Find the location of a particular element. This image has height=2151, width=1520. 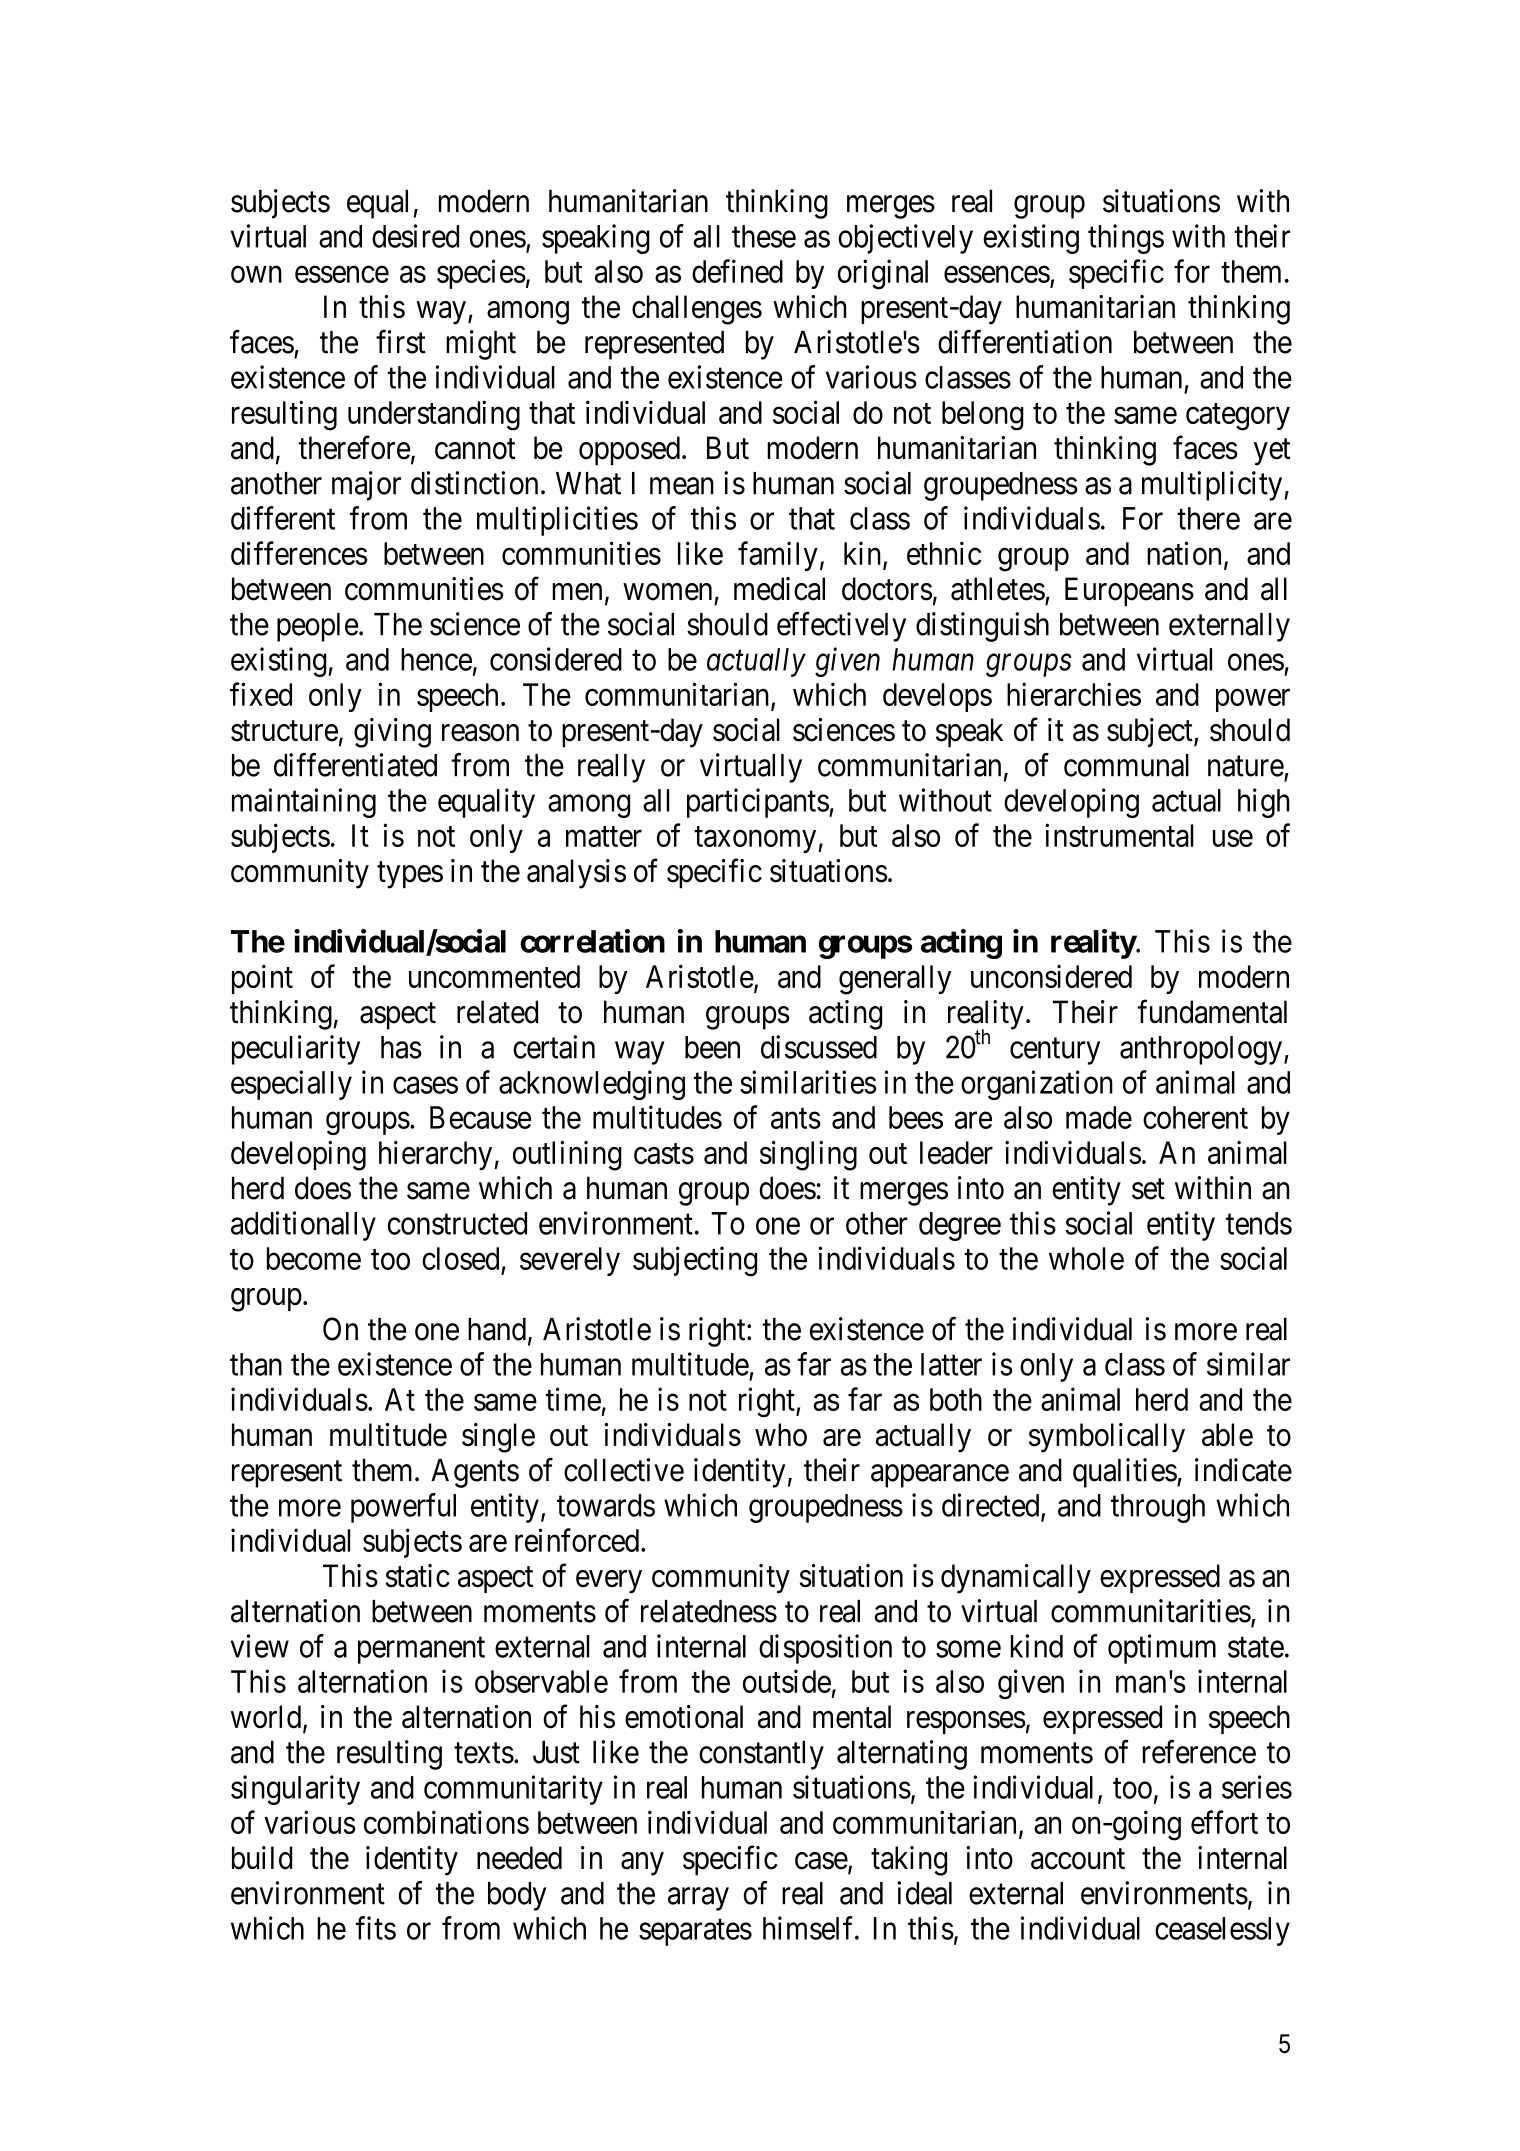

static is located at coordinates (417, 1576).
